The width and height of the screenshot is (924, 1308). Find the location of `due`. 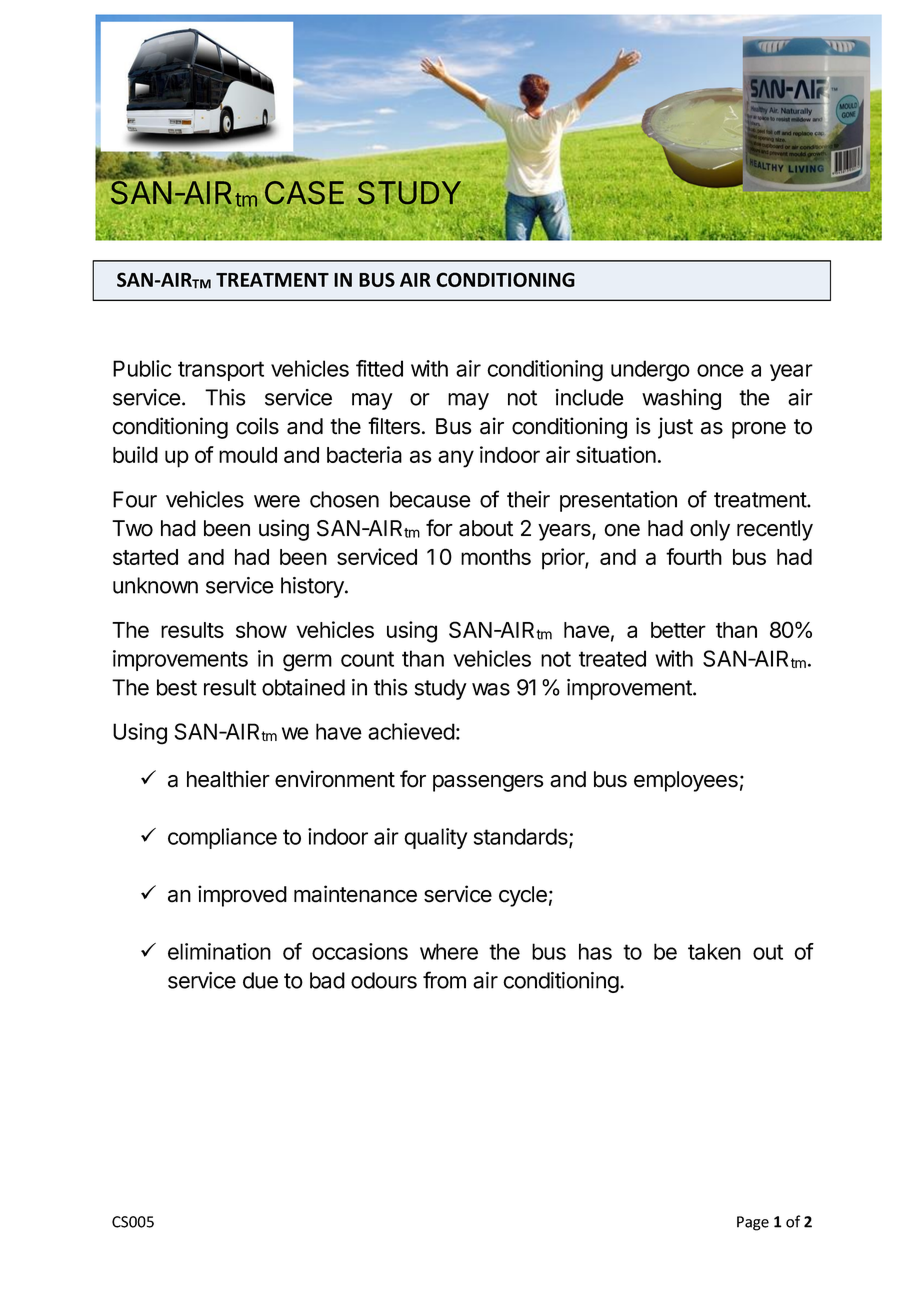

due is located at coordinates (260, 980).
